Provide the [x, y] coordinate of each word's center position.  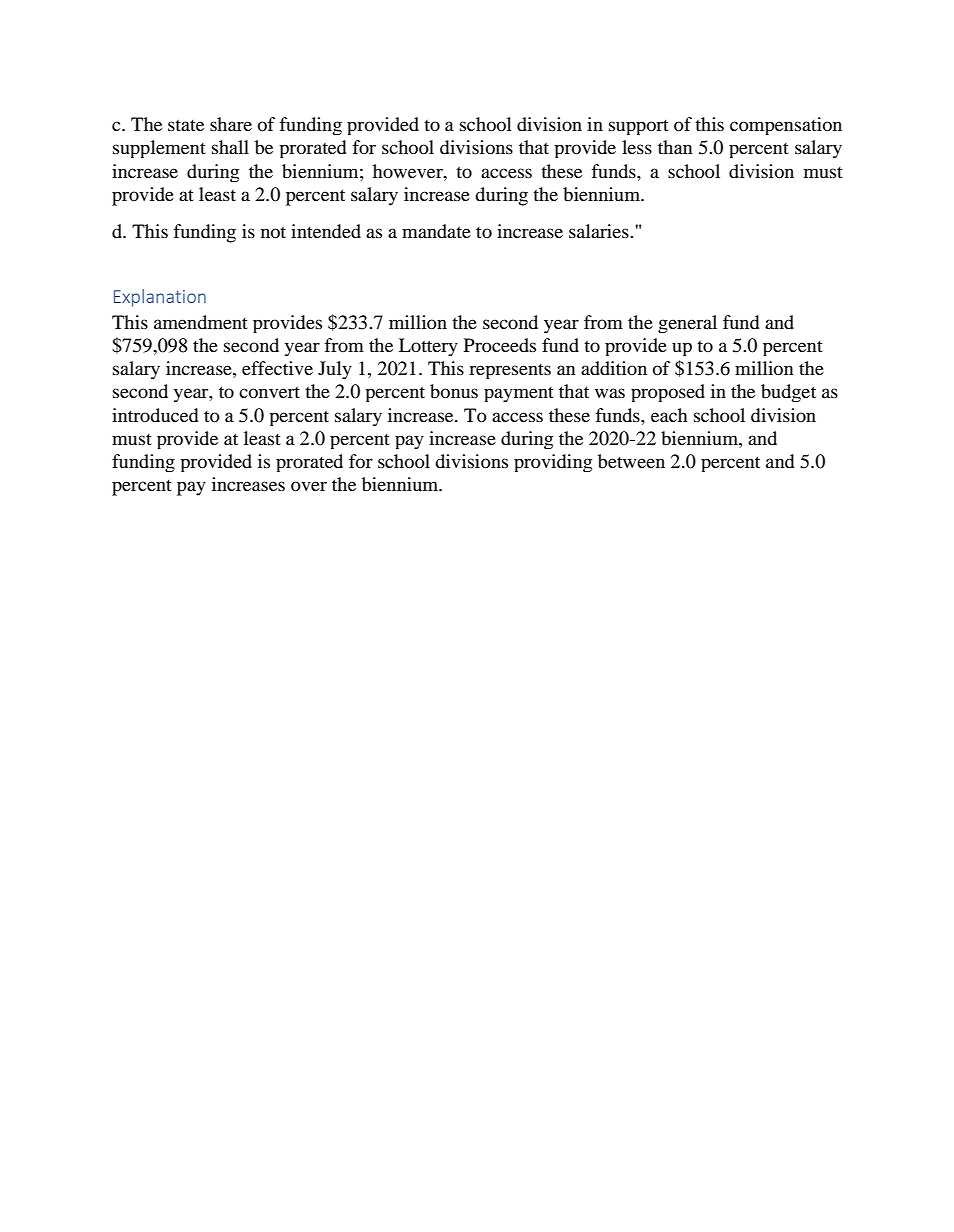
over [309, 486]
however [409, 171]
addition [614, 368]
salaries [600, 231]
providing [553, 463]
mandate [436, 231]
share [231, 124]
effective [277, 368]
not [273, 232]
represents [510, 371]
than [675, 147]
